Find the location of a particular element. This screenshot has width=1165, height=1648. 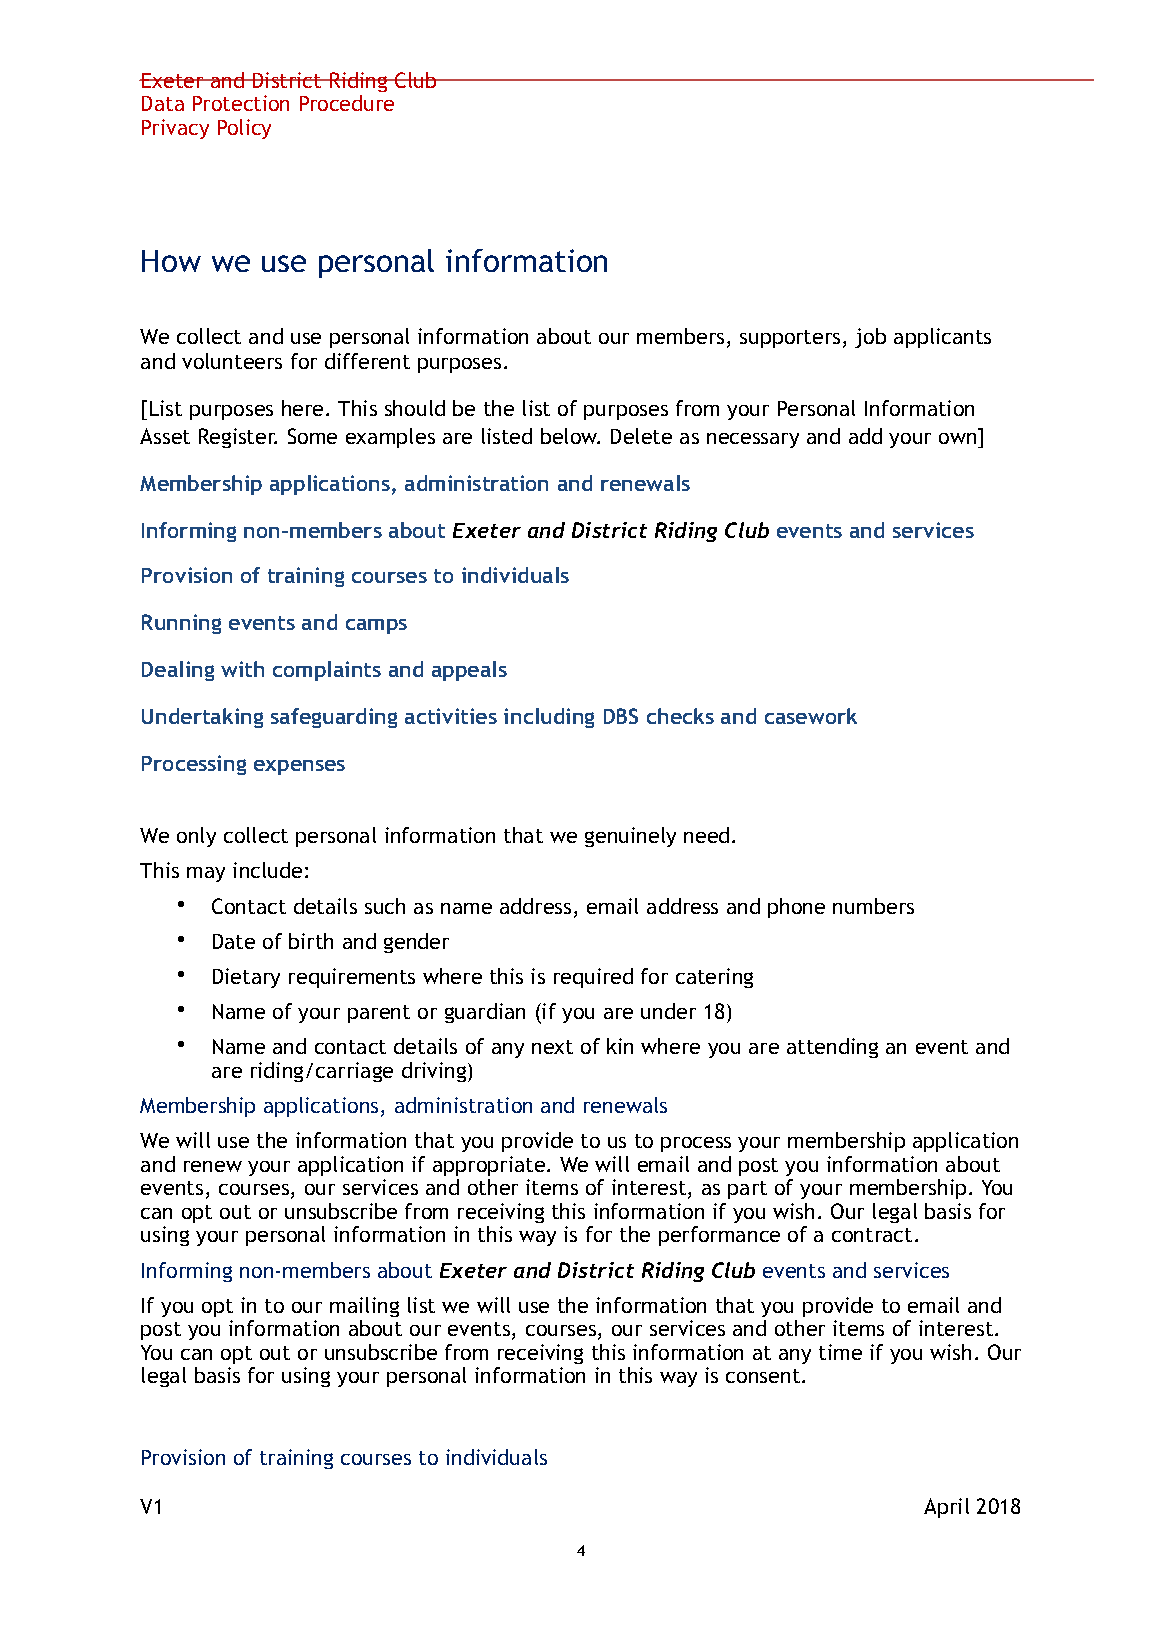

genuinely is located at coordinates (630, 837).
